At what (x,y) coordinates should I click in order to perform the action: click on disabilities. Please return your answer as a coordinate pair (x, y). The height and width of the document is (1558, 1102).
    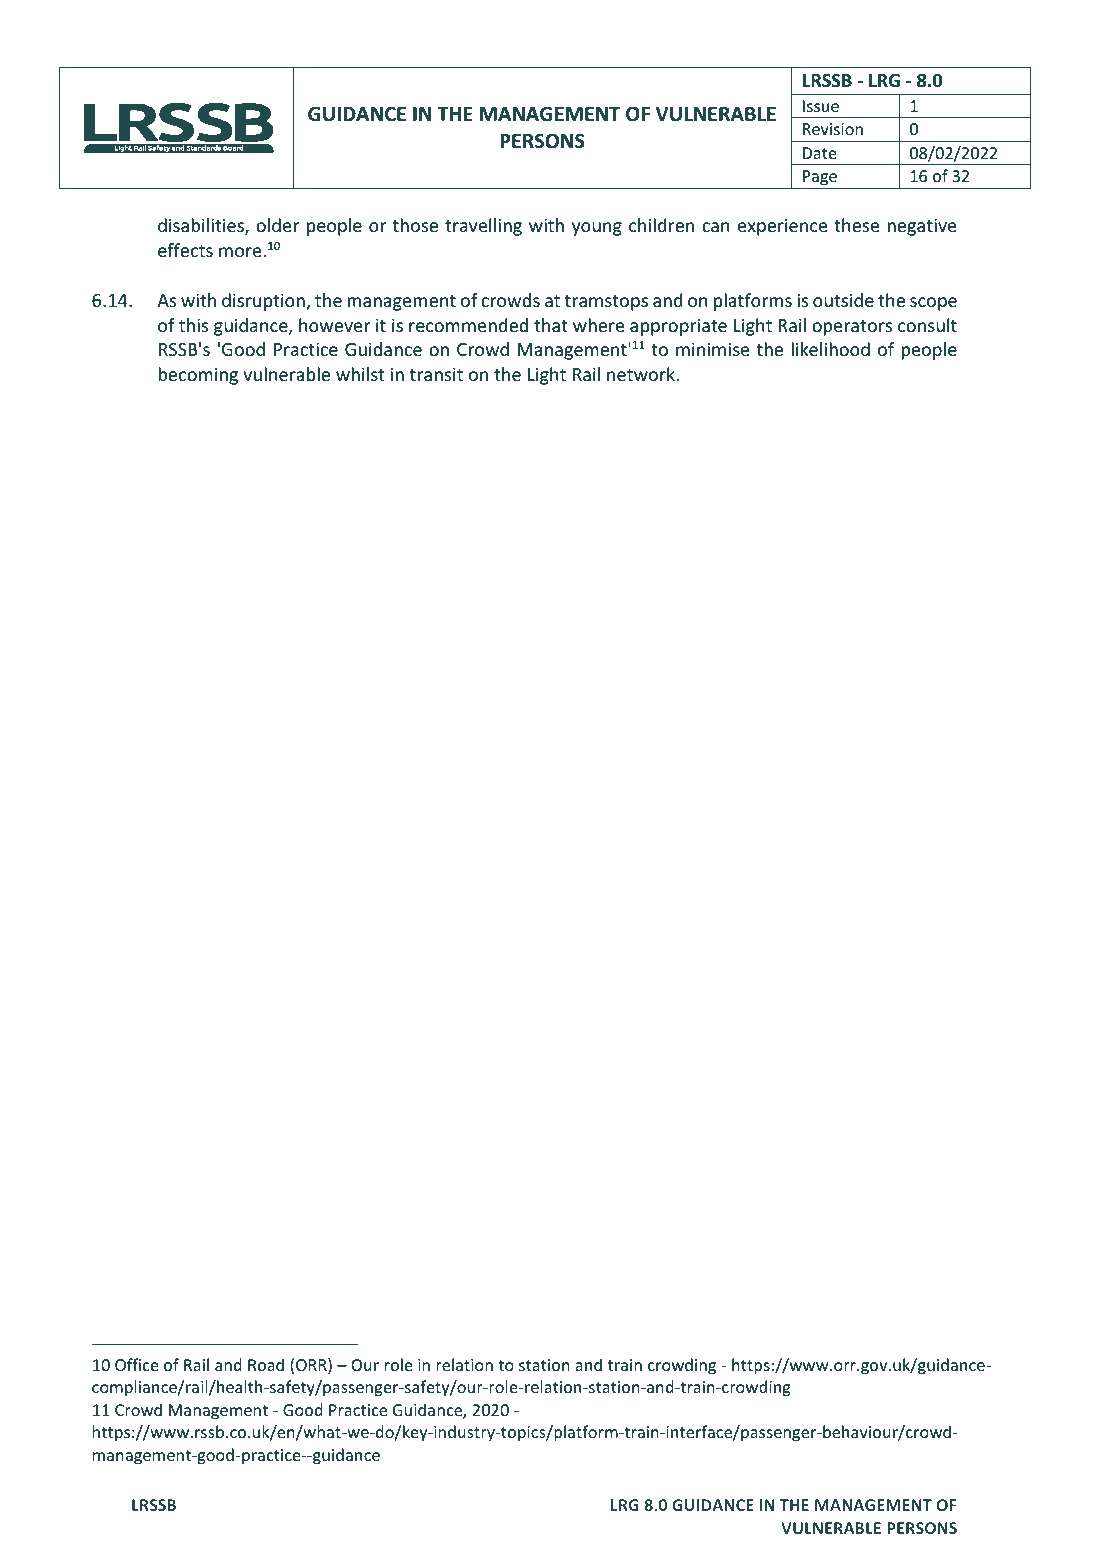
    Looking at the image, I should click on (202, 226).
